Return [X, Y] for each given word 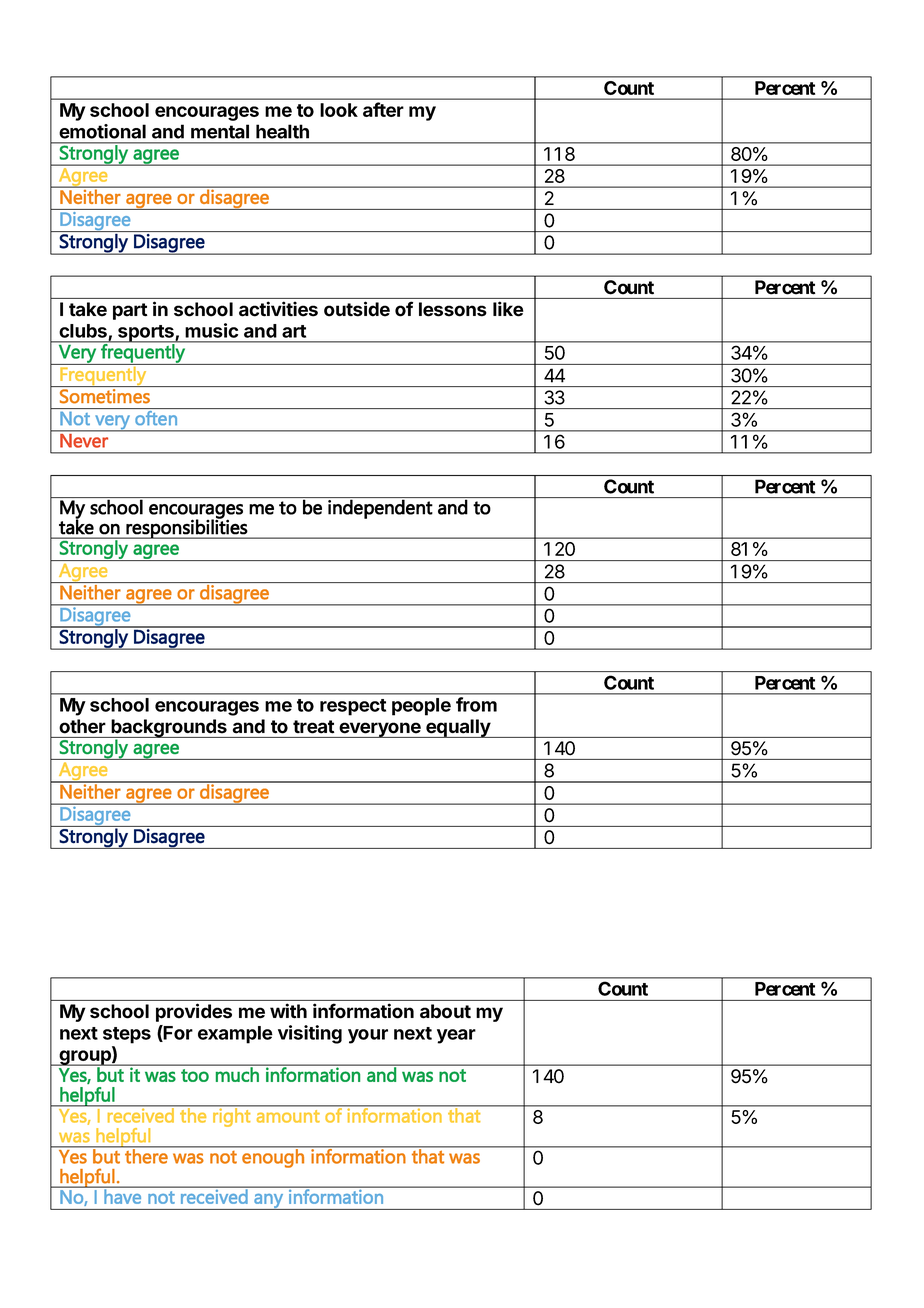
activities [278, 309]
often [156, 418]
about [445, 1011]
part [130, 311]
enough [273, 1157]
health [282, 131]
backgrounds [169, 729]
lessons [453, 309]
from [476, 704]
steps [127, 1035]
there [146, 1155]
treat [313, 726]
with [288, 1011]
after [383, 109]
